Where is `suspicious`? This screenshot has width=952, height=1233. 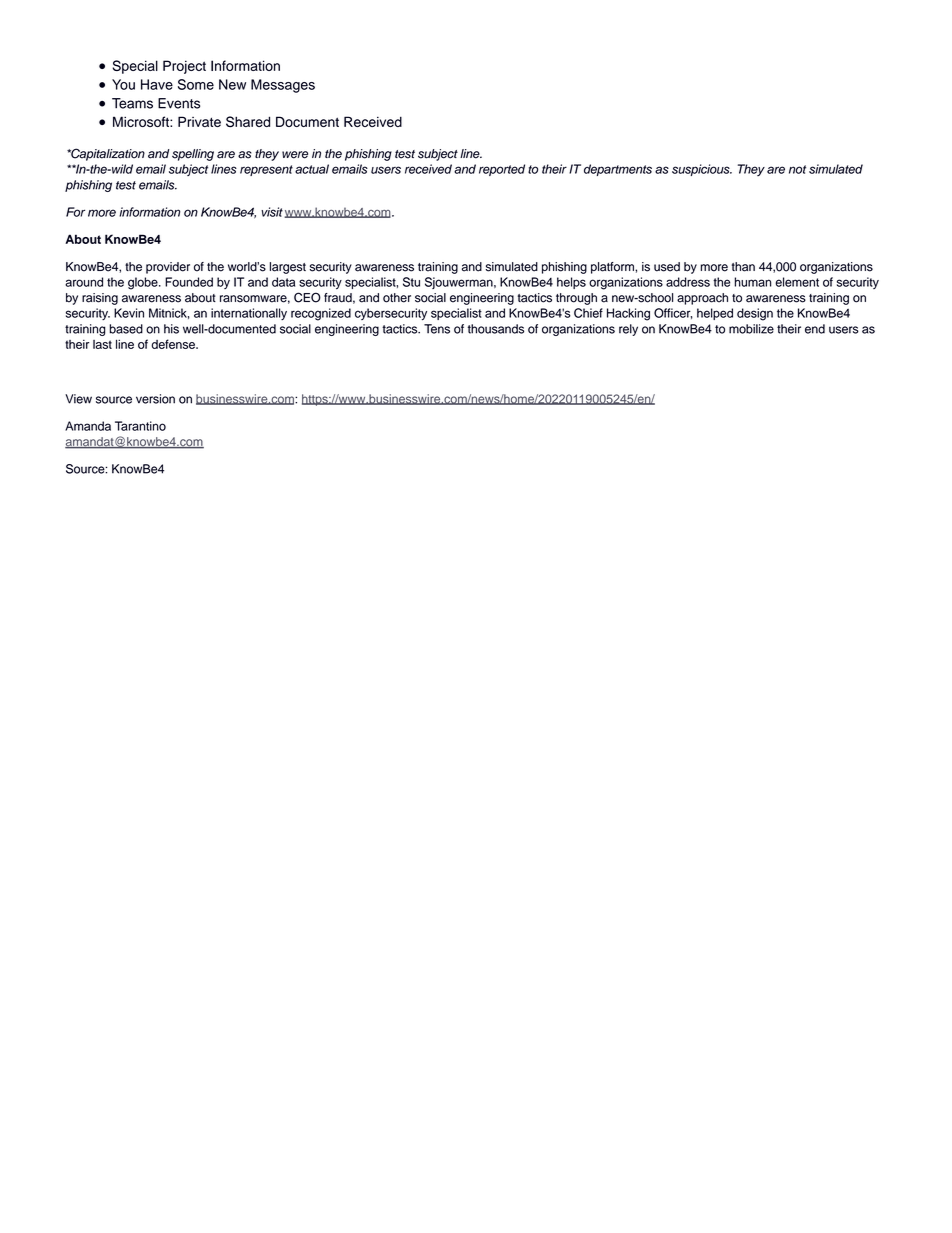 suspicious is located at coordinates (702, 170).
